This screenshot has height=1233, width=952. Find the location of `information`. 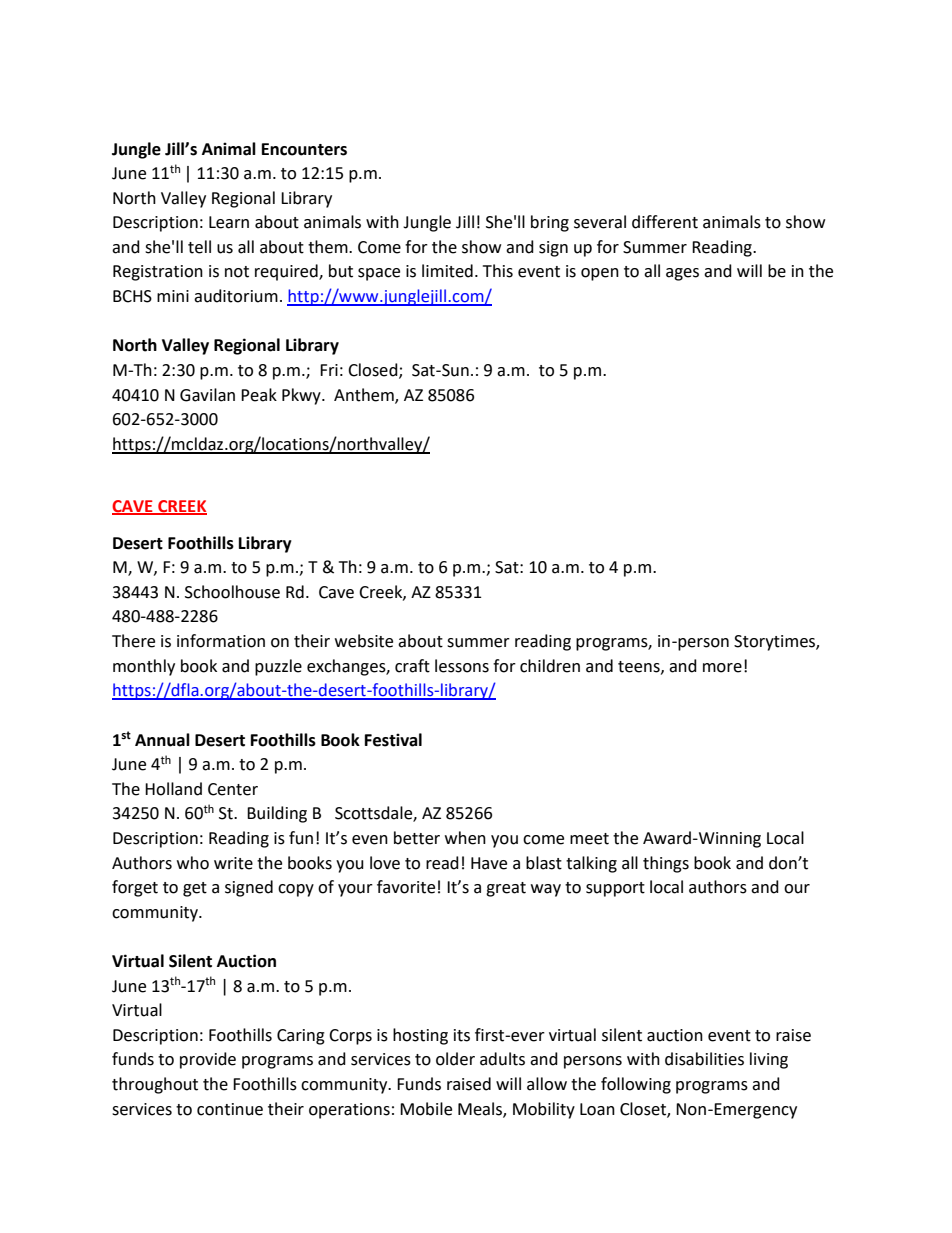

information is located at coordinates (221, 641).
